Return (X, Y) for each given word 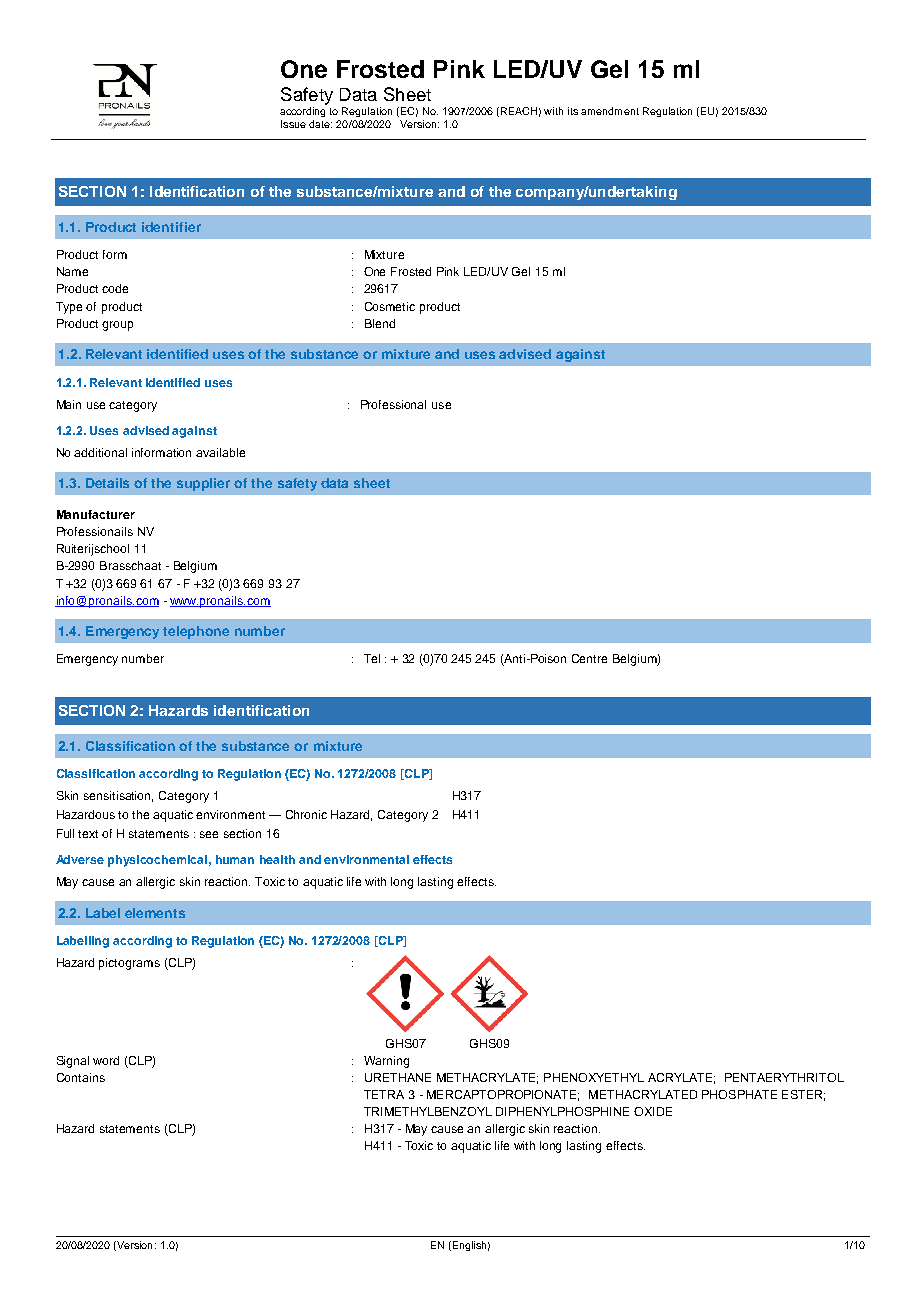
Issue (293, 124)
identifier (171, 227)
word (106, 1060)
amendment (610, 111)
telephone (196, 632)
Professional (393, 404)
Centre (589, 658)
